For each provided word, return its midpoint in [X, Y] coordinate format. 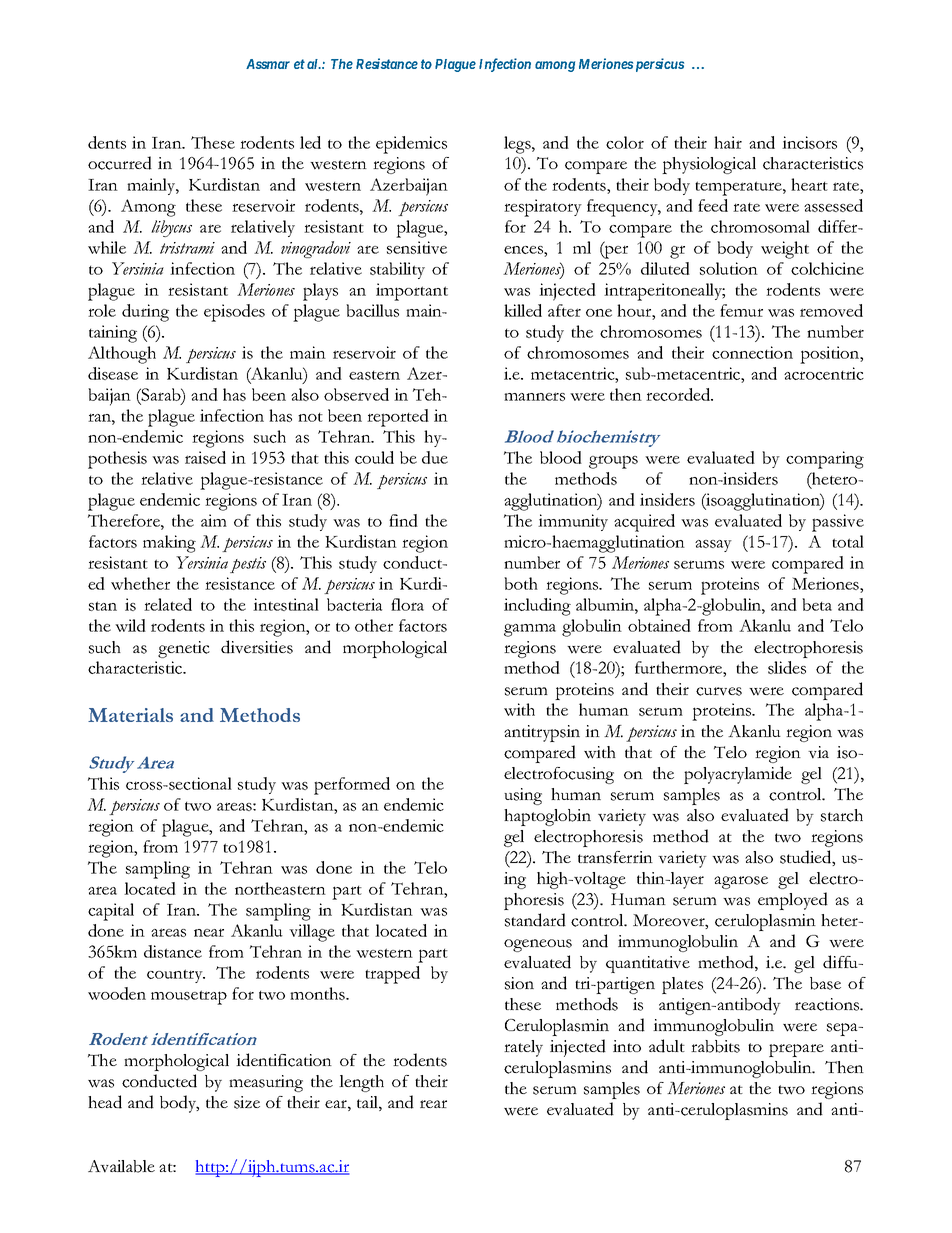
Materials [130, 715]
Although [122, 355]
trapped [392, 975]
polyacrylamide [738, 775]
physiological [709, 165]
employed [793, 901]
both [521, 583]
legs [518, 145]
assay [713, 546]
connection [752, 352]
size [247, 1102]
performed [352, 786]
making [169, 544]
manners [534, 396]
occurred [120, 163]
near [209, 932]
